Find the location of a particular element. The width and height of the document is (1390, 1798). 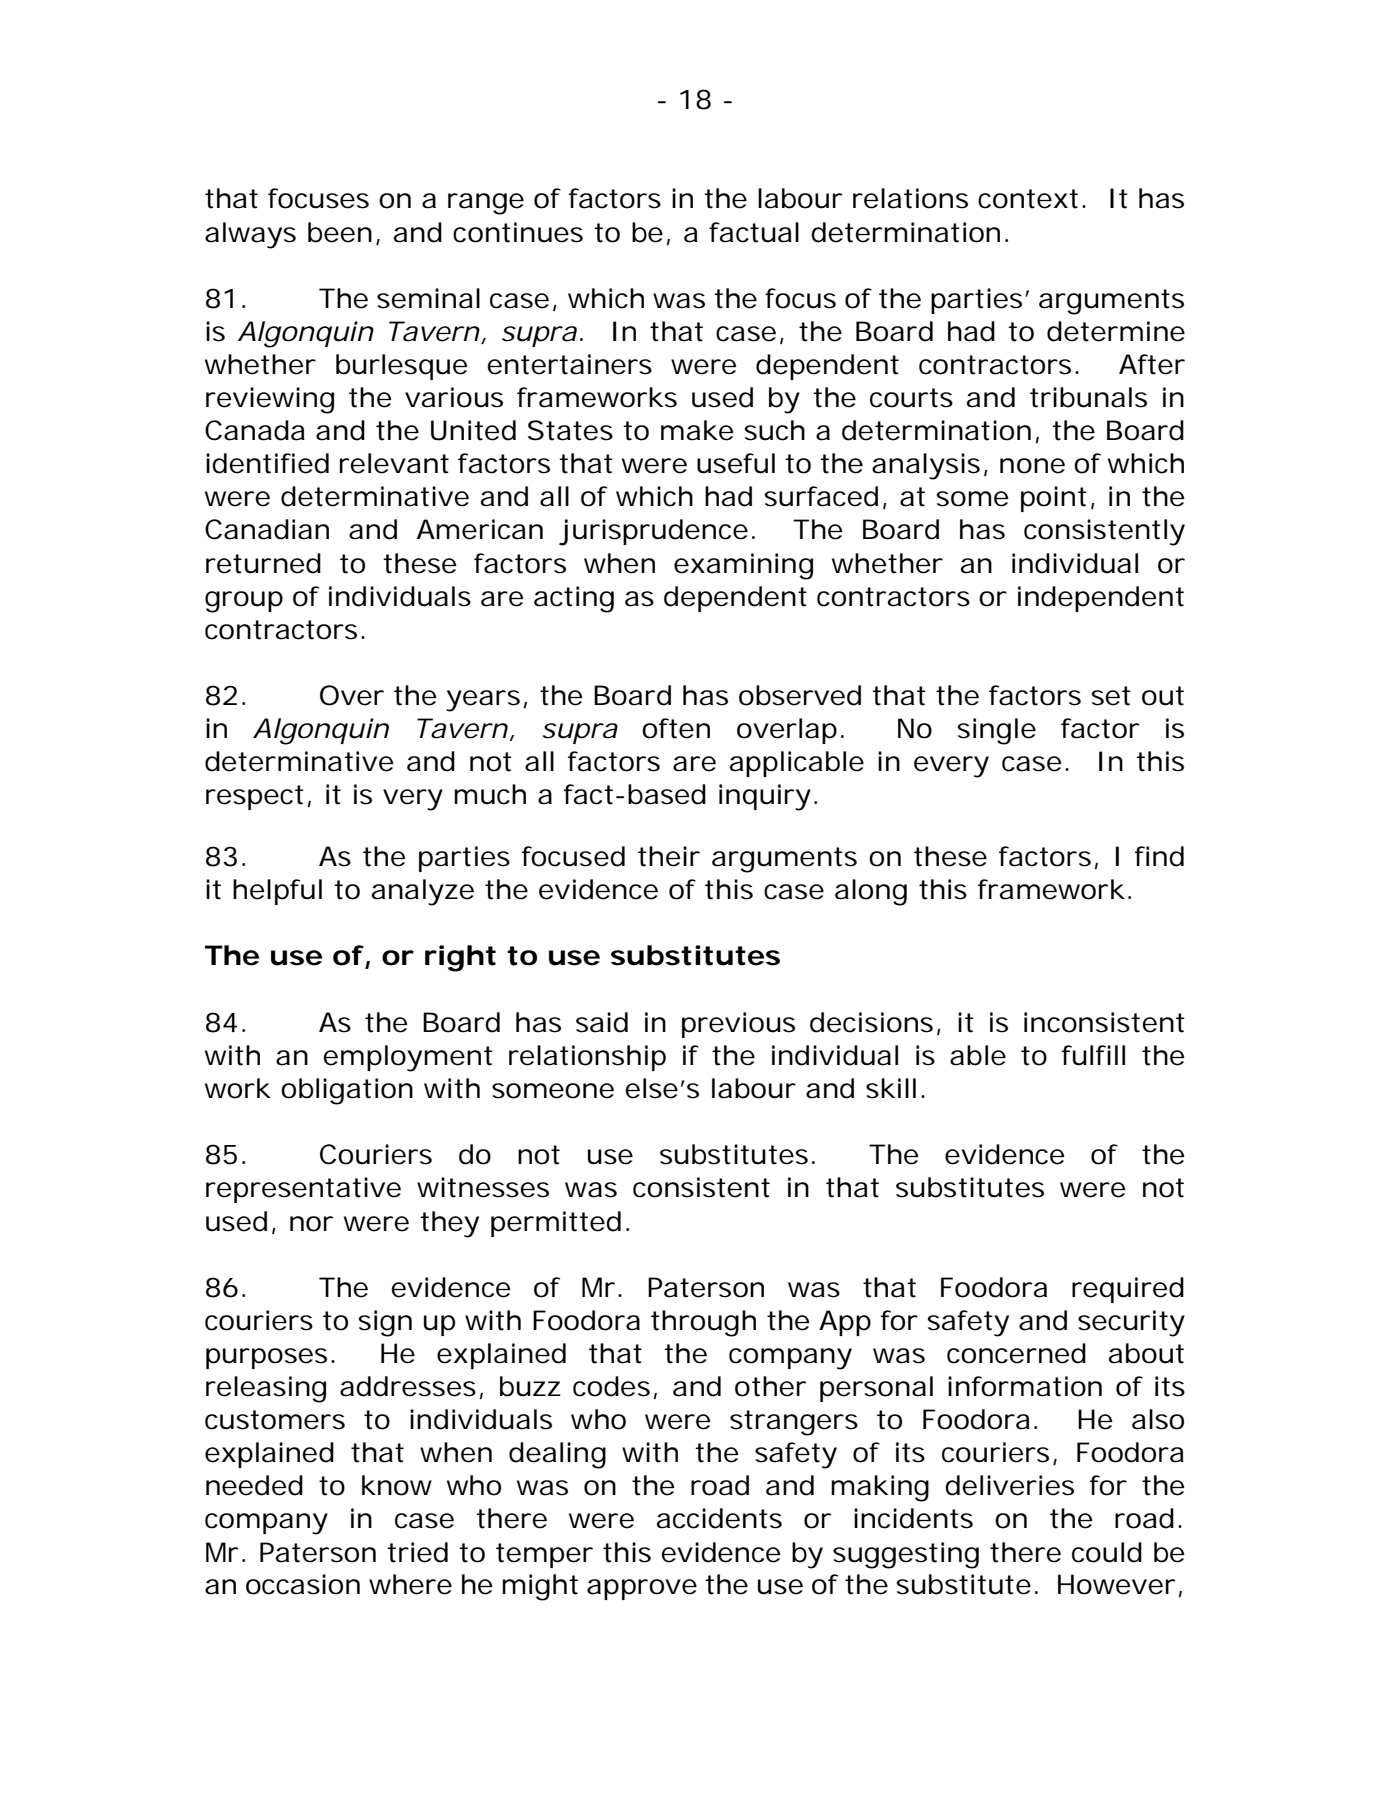

examining is located at coordinates (743, 566).
